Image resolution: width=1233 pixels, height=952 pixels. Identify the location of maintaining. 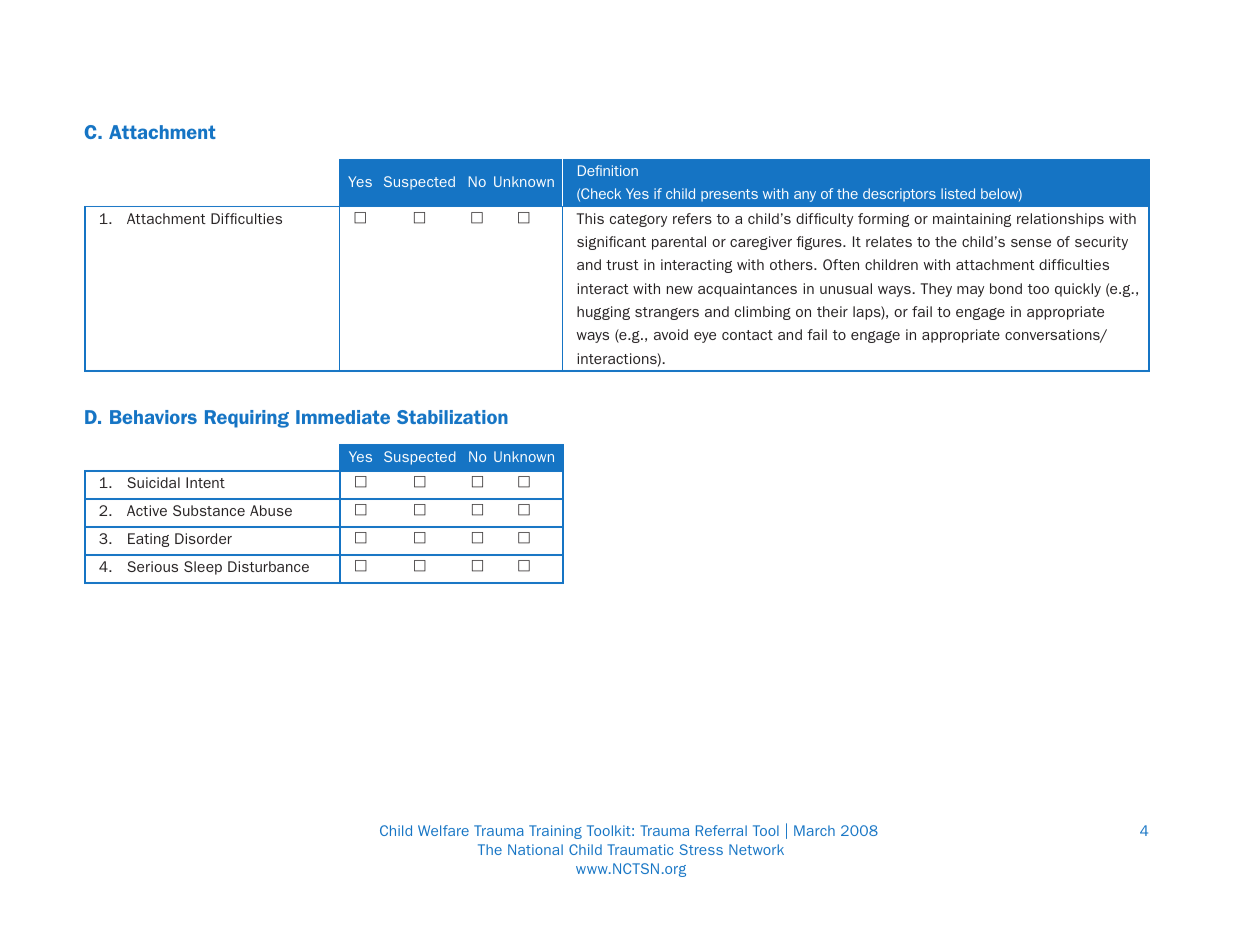
(972, 220).
